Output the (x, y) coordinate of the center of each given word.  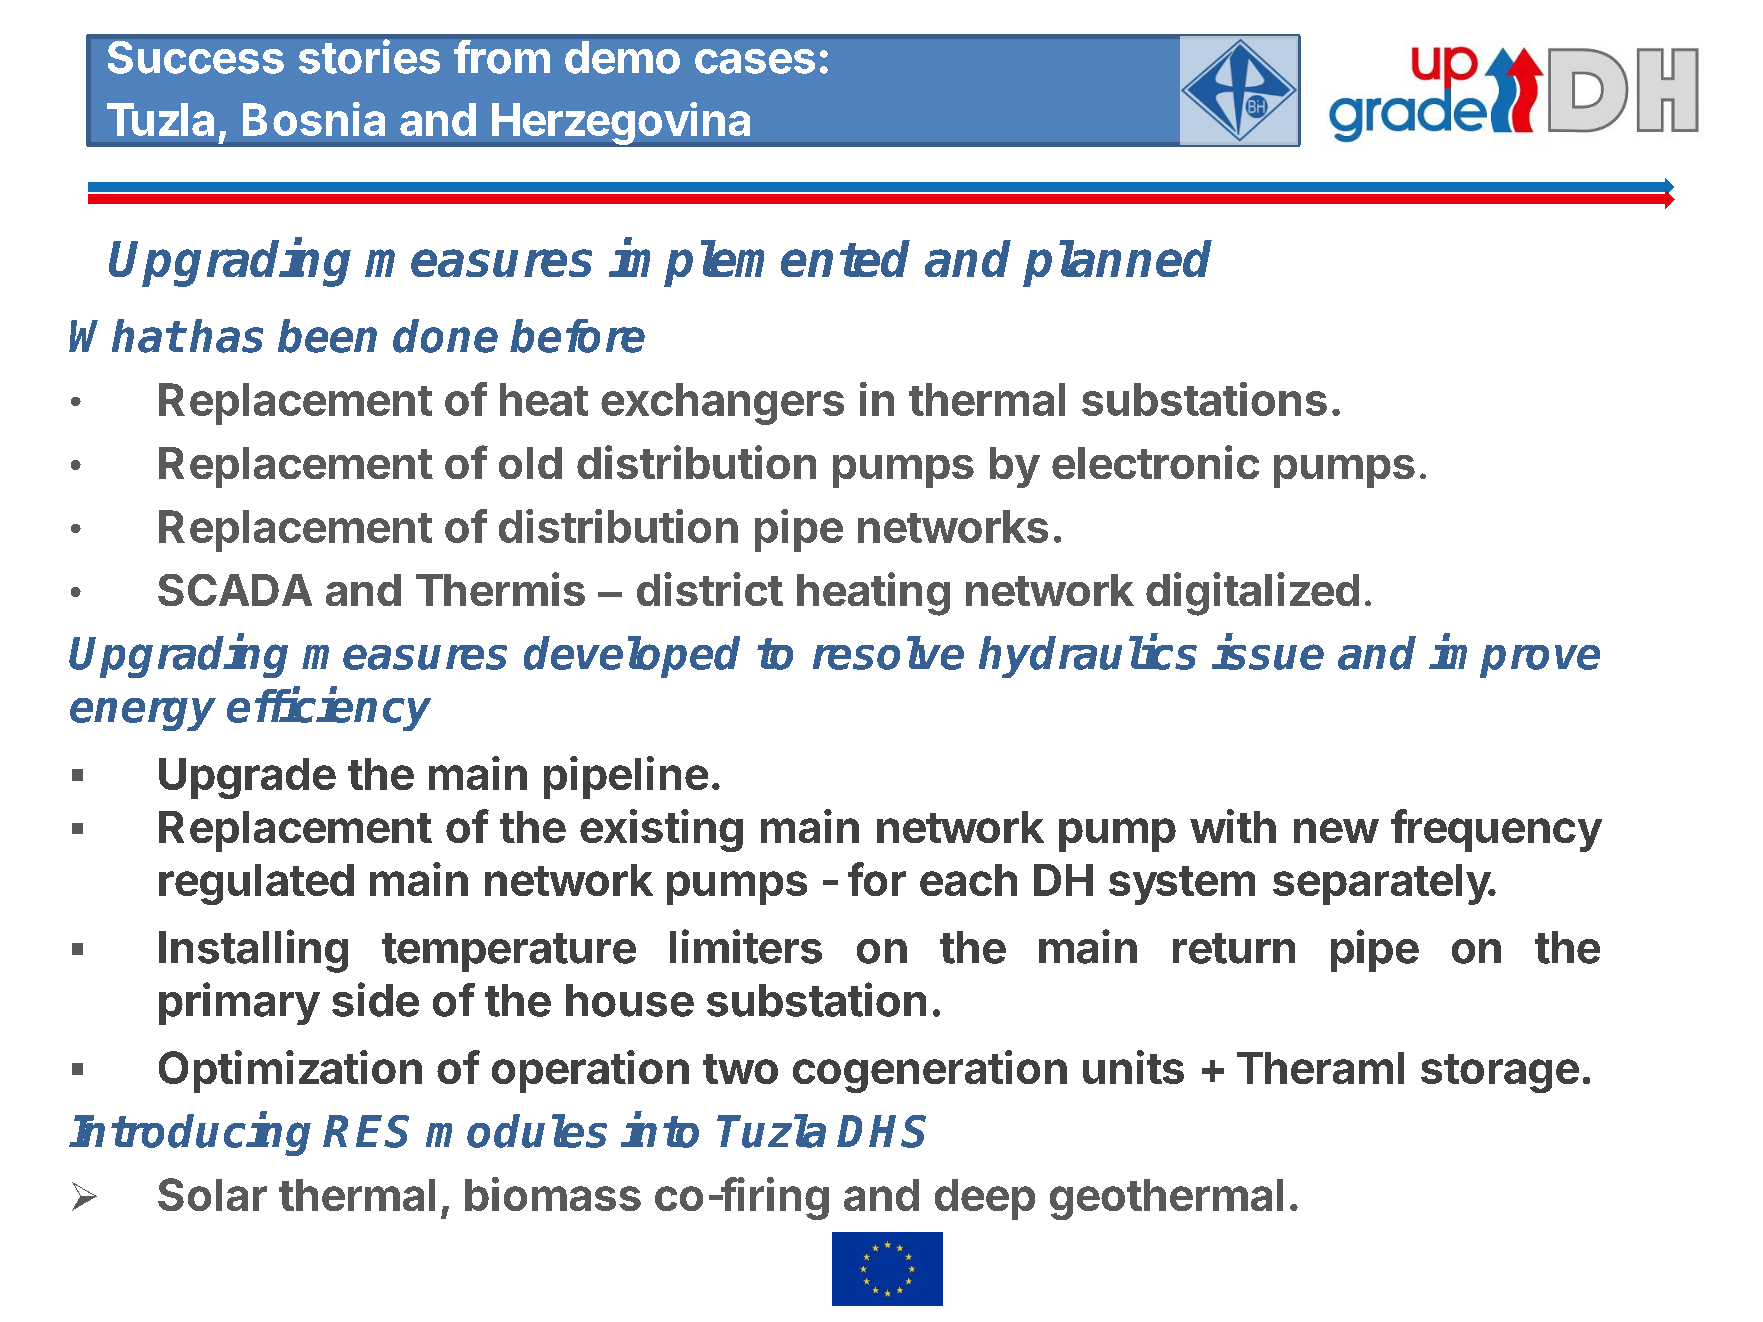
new (1336, 830)
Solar (212, 1194)
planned (1117, 263)
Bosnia (314, 119)
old (530, 463)
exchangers (722, 404)
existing (661, 830)
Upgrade (247, 778)
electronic (1155, 462)
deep (985, 1199)
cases (755, 61)
